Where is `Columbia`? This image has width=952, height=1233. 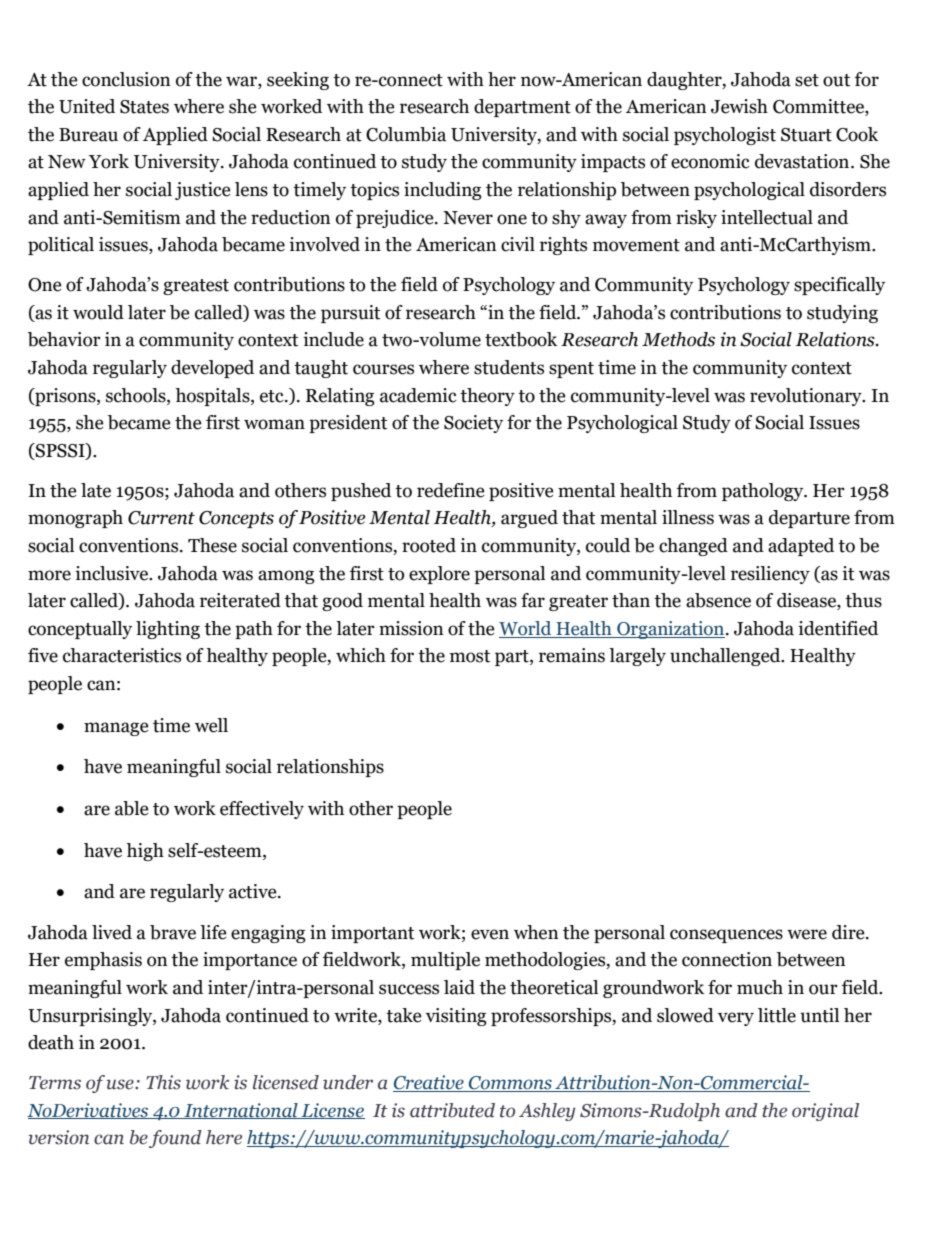
Columbia is located at coordinates (406, 134).
